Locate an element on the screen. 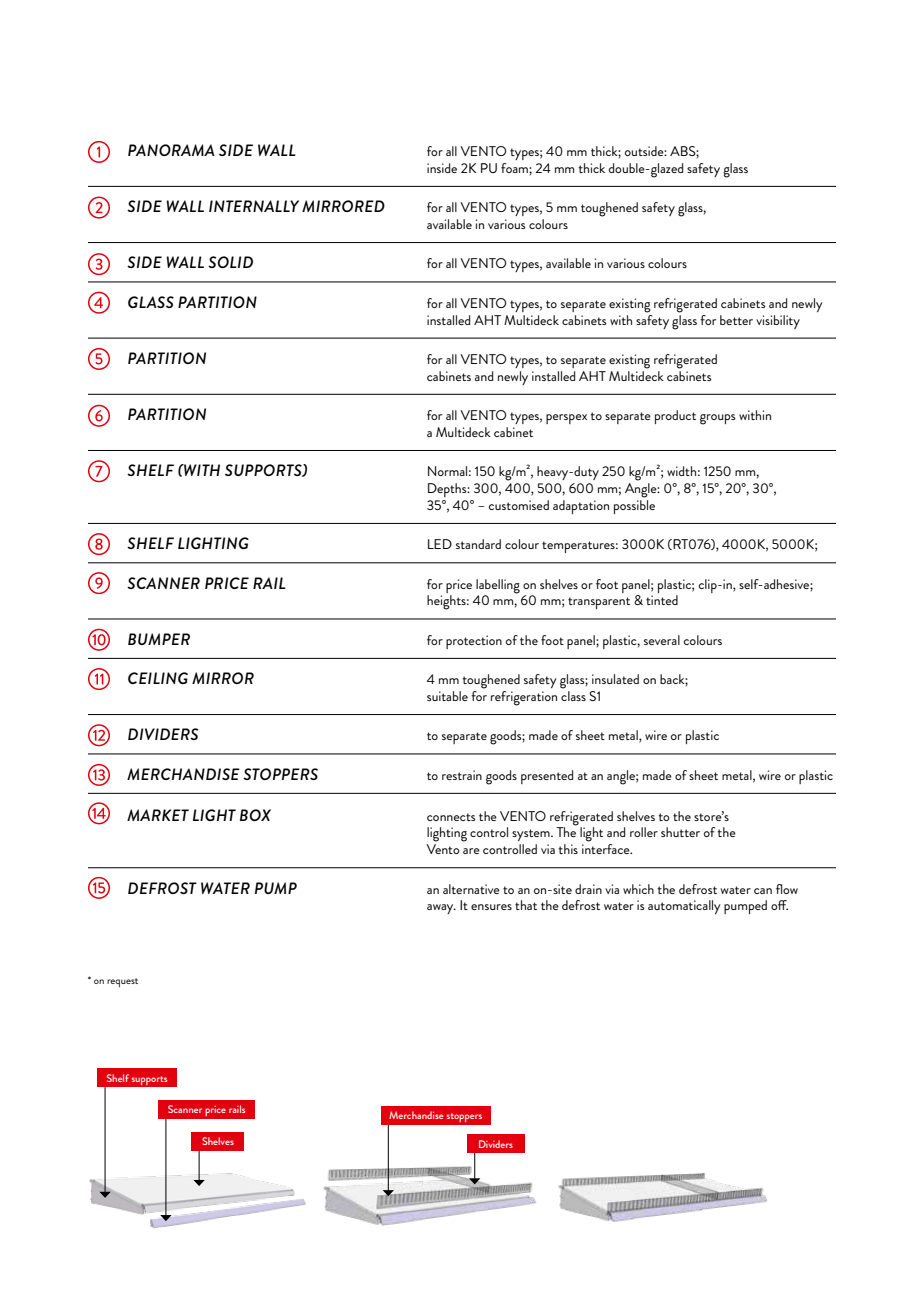 The image size is (924, 1308). CEILING is located at coordinates (158, 678).
